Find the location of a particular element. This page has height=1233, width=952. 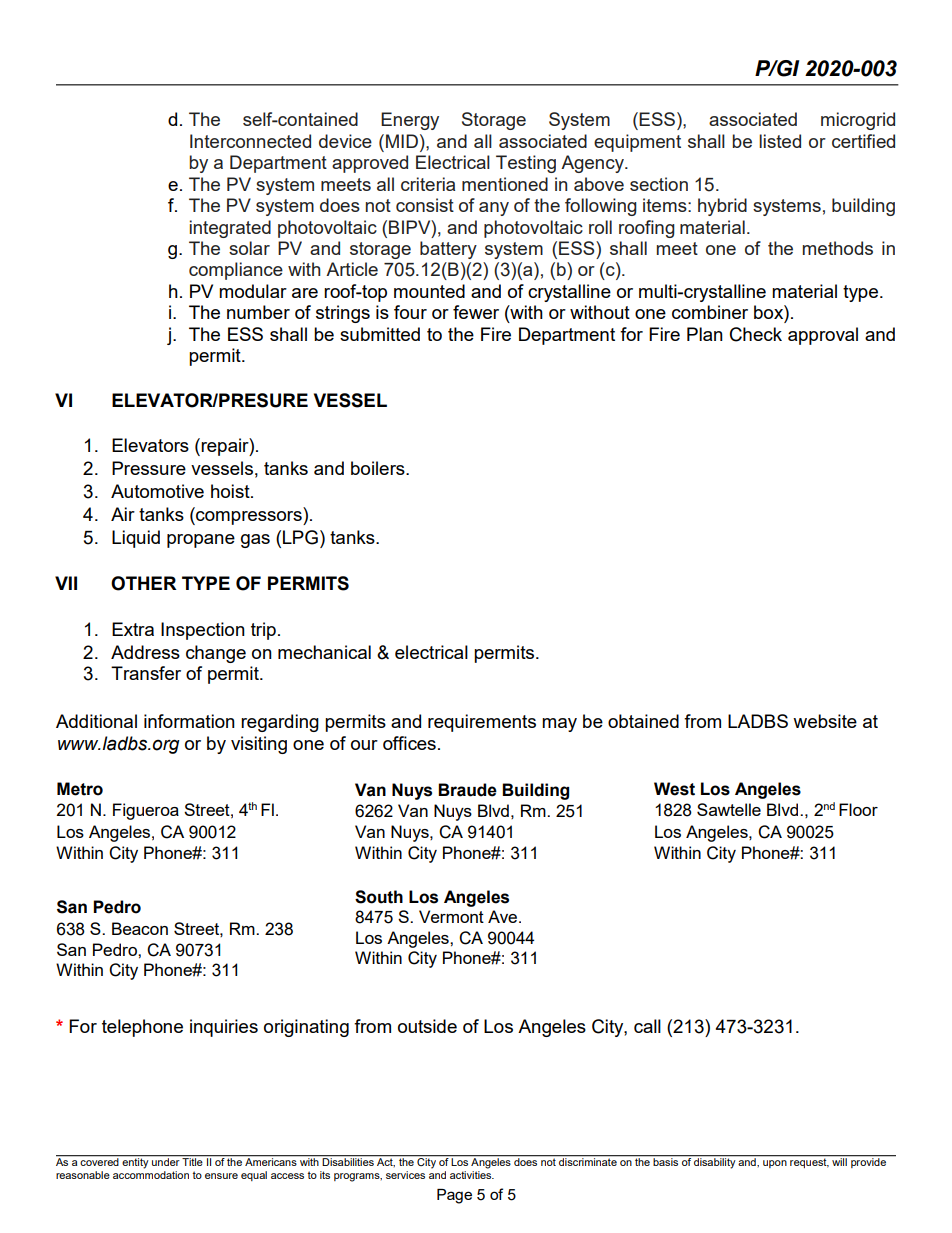

Address is located at coordinates (145, 652).
